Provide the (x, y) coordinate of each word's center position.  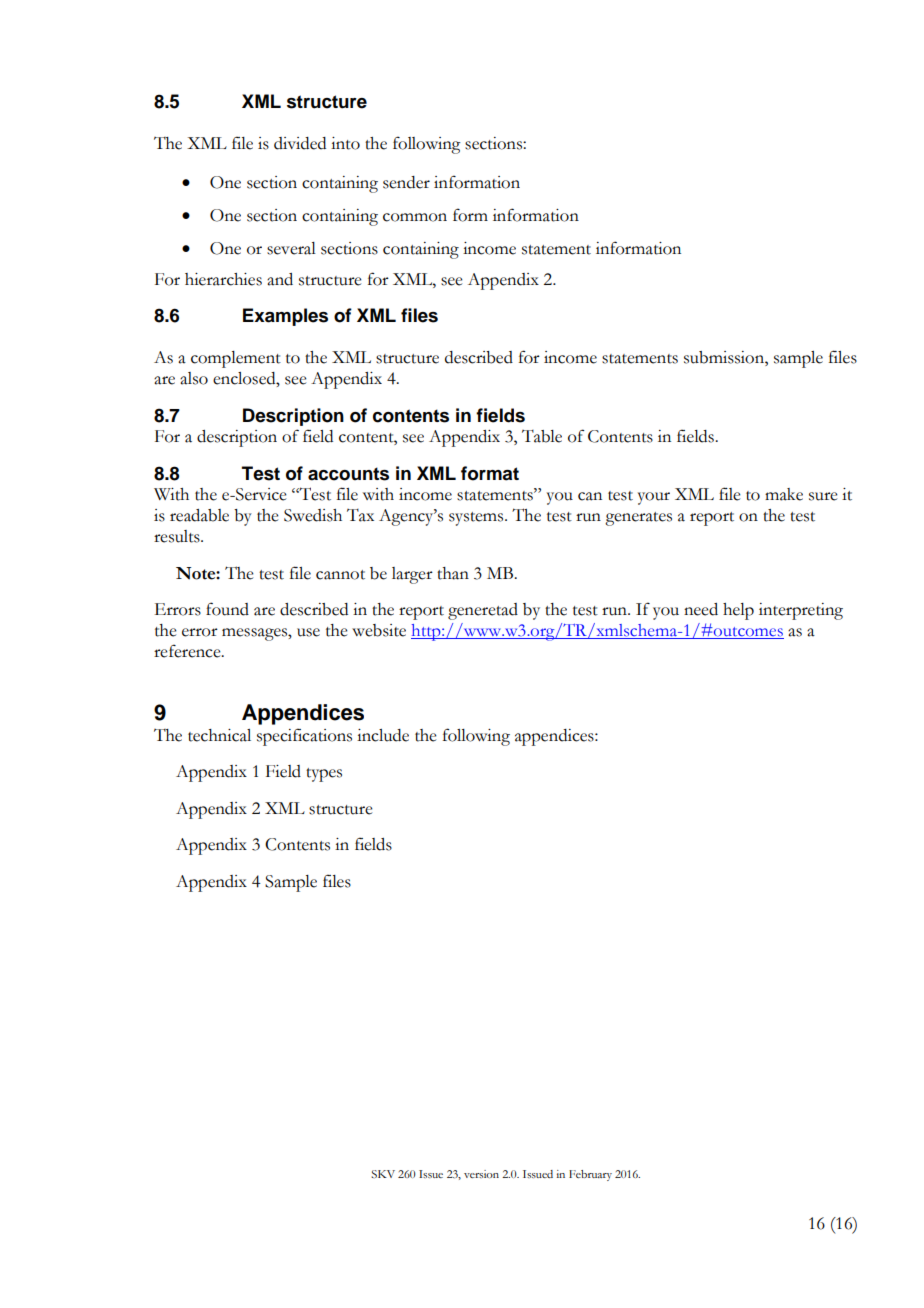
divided (300, 143)
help (738, 611)
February (590, 1175)
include (383, 735)
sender (406, 182)
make (784, 494)
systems (477, 519)
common (415, 217)
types (324, 775)
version (481, 1174)
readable (199, 515)
